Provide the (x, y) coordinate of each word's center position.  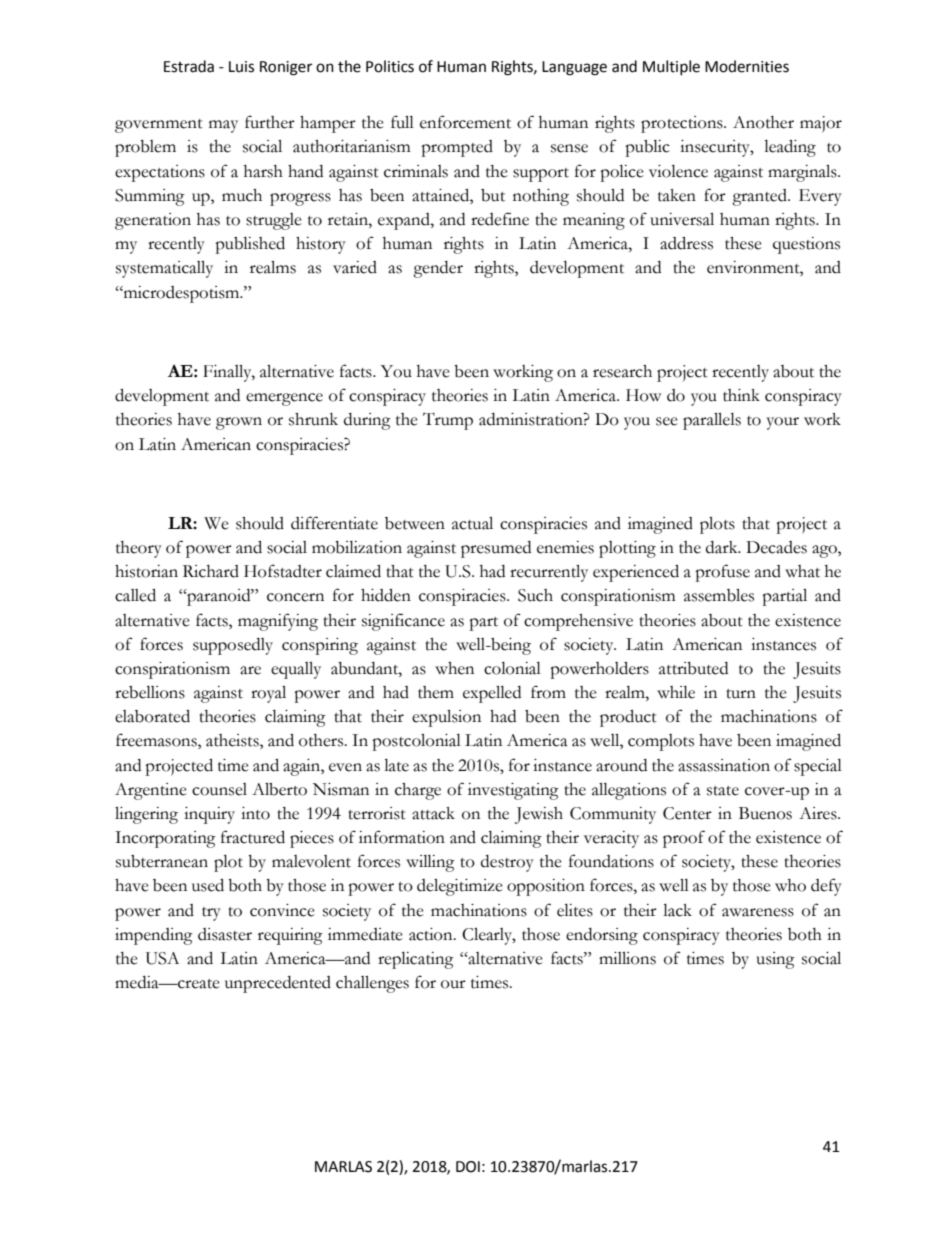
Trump (448, 421)
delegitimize (460, 887)
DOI (468, 1167)
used (208, 885)
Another (763, 122)
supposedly (233, 646)
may (223, 126)
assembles (719, 595)
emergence (284, 399)
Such (535, 595)
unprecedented (278, 984)
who (790, 885)
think (741, 395)
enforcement (465, 122)
